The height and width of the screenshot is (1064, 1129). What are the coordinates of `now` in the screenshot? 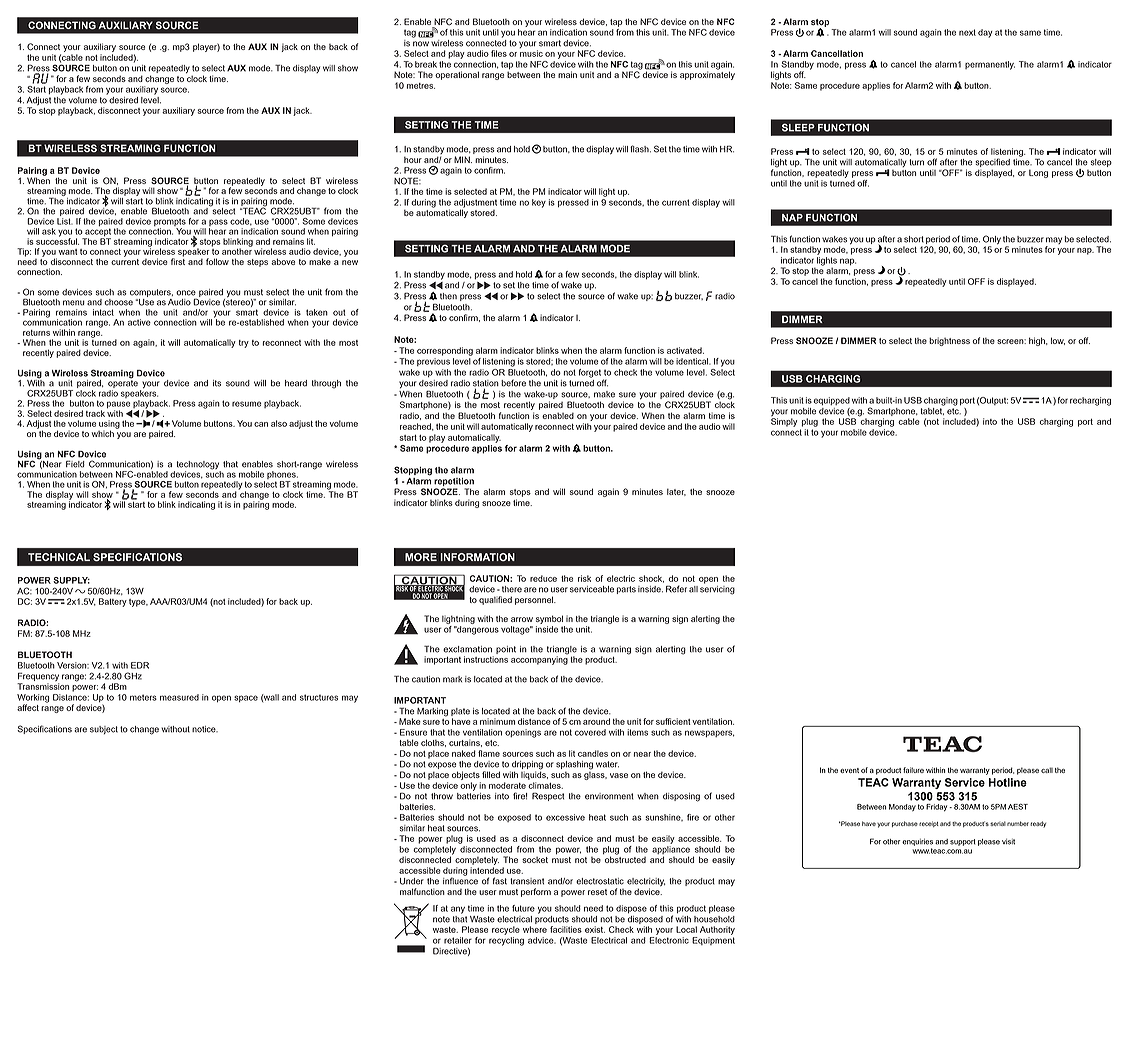 It's located at (421, 44).
